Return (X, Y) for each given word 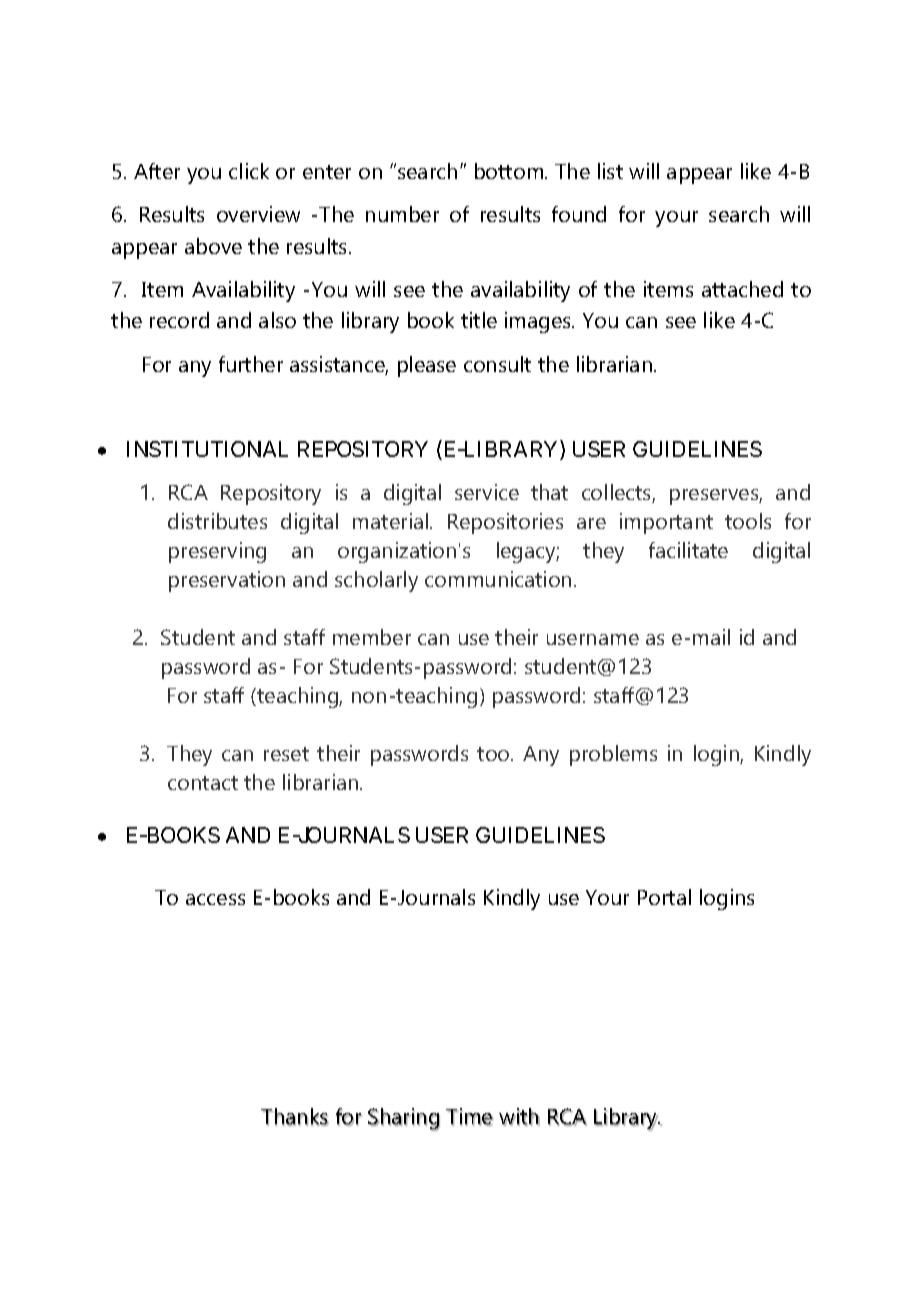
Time (469, 1117)
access (215, 899)
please (427, 366)
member (372, 637)
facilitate (688, 550)
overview (258, 214)
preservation (227, 581)
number (402, 214)
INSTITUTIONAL (207, 449)
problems (613, 755)
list (610, 171)
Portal (664, 897)
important (666, 523)
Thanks (295, 1117)
